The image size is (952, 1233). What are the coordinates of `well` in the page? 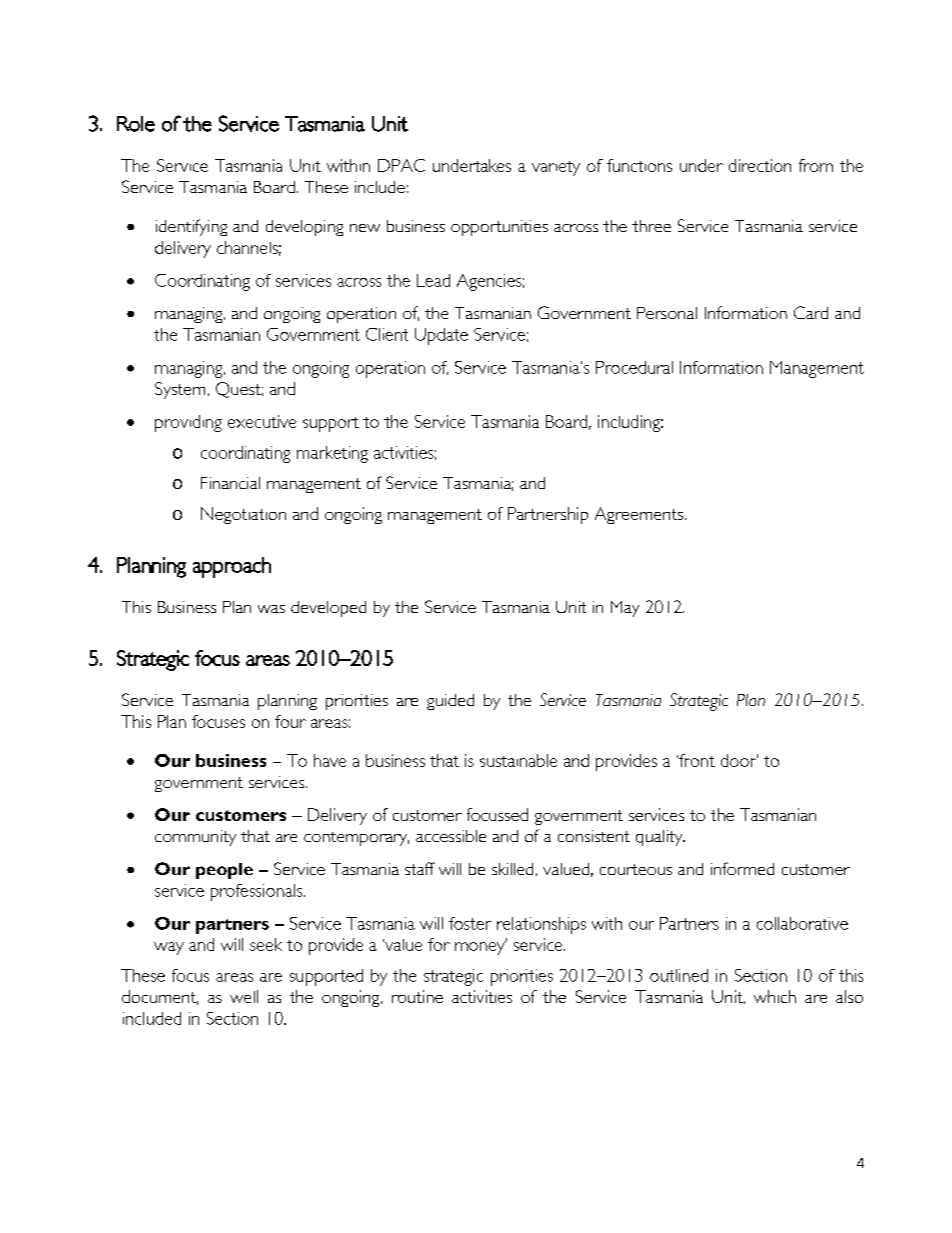 It's located at (244, 996).
